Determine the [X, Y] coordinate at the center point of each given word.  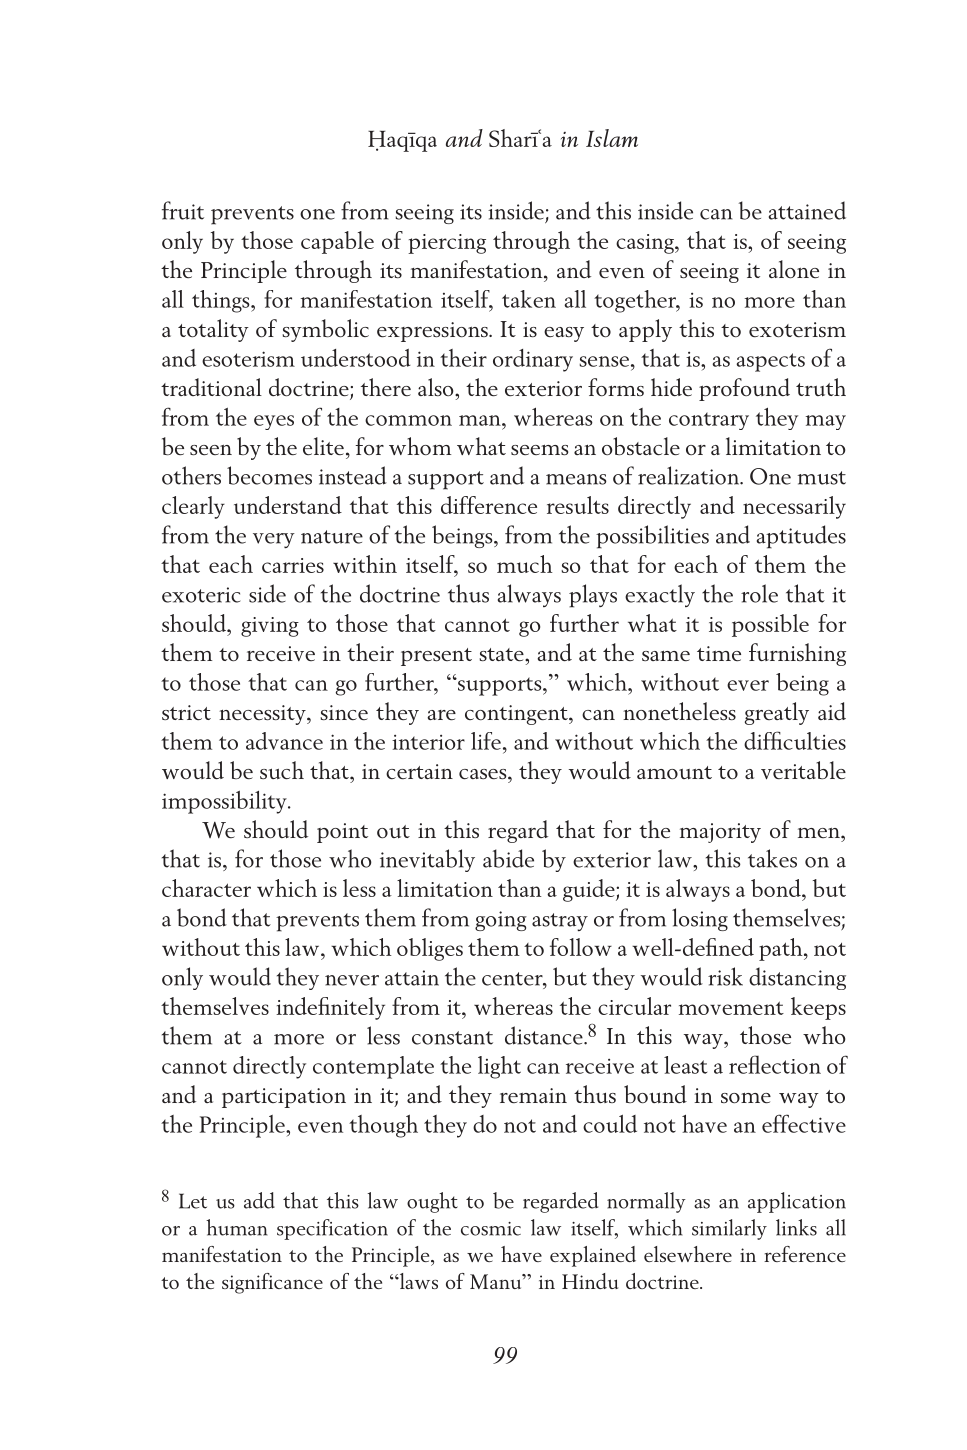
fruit [183, 210]
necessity [263, 715]
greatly [777, 713]
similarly [729, 1229]
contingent [517, 715]
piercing [447, 244]
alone [794, 269]
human [237, 1227]
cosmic [491, 1229]
